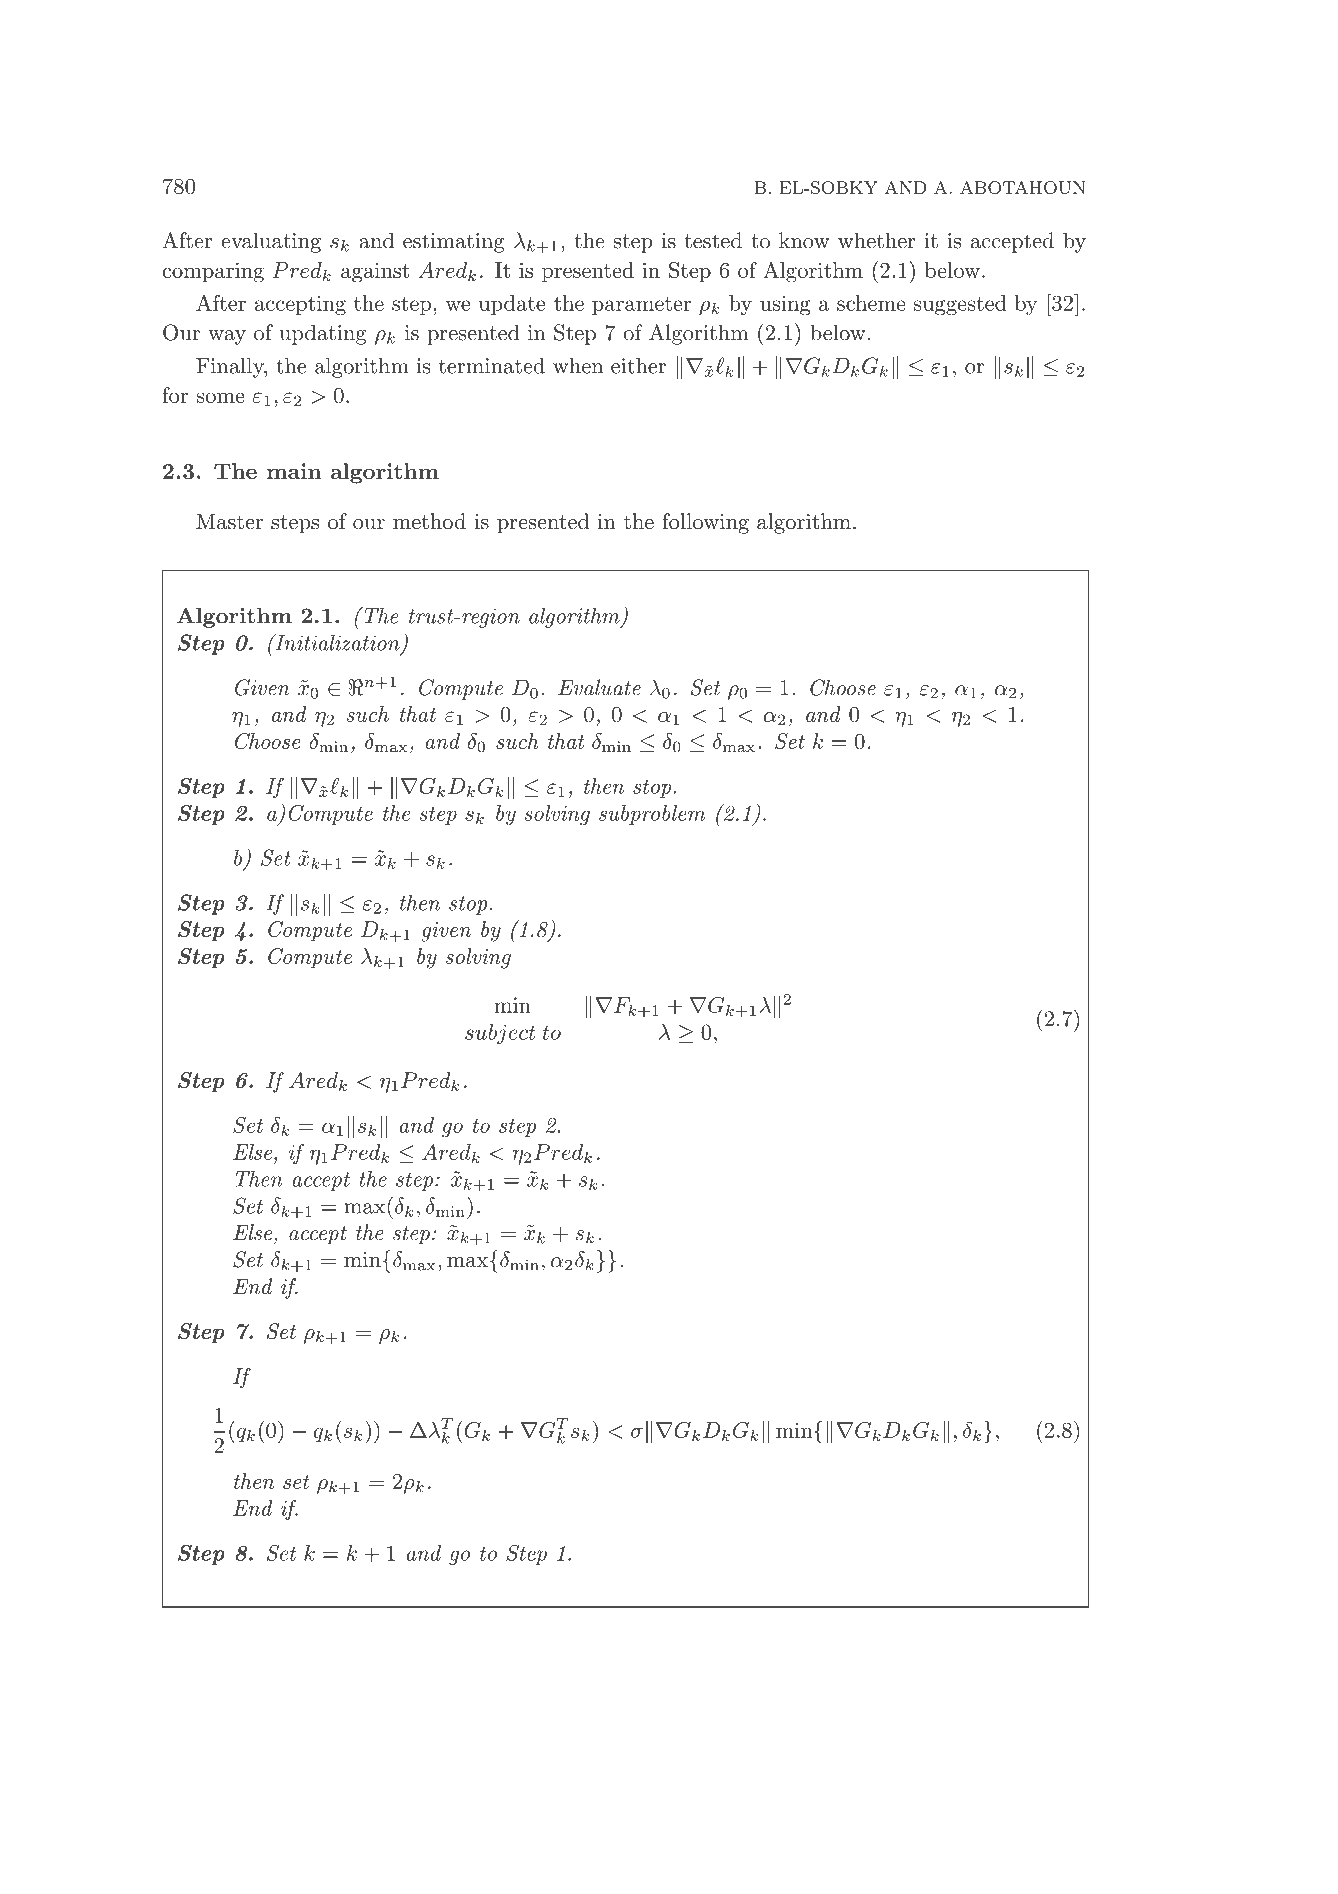  Describe the element at coordinates (877, 240) in the image. I see `whether` at that location.
